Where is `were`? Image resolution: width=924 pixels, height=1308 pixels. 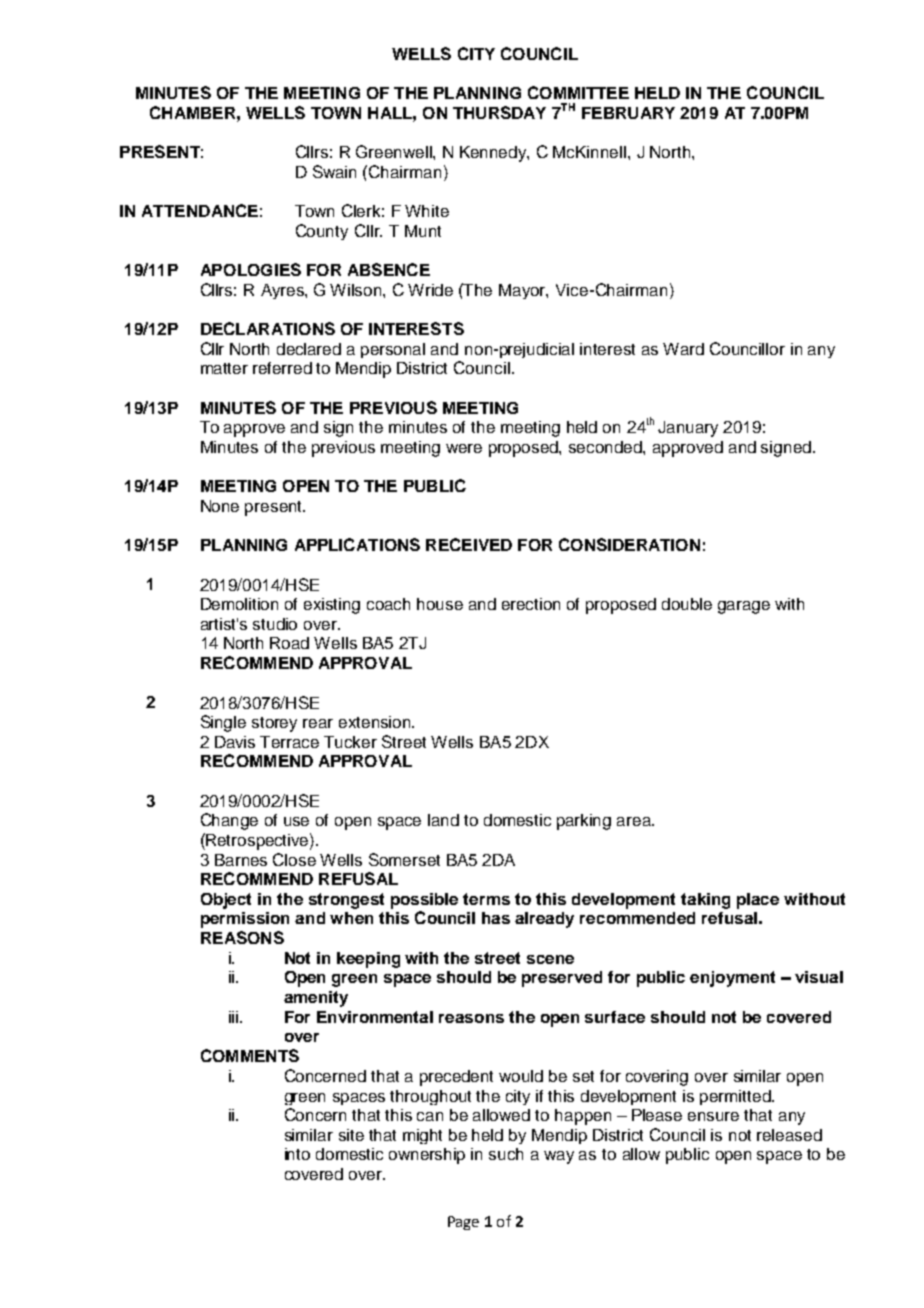 were is located at coordinates (464, 448).
